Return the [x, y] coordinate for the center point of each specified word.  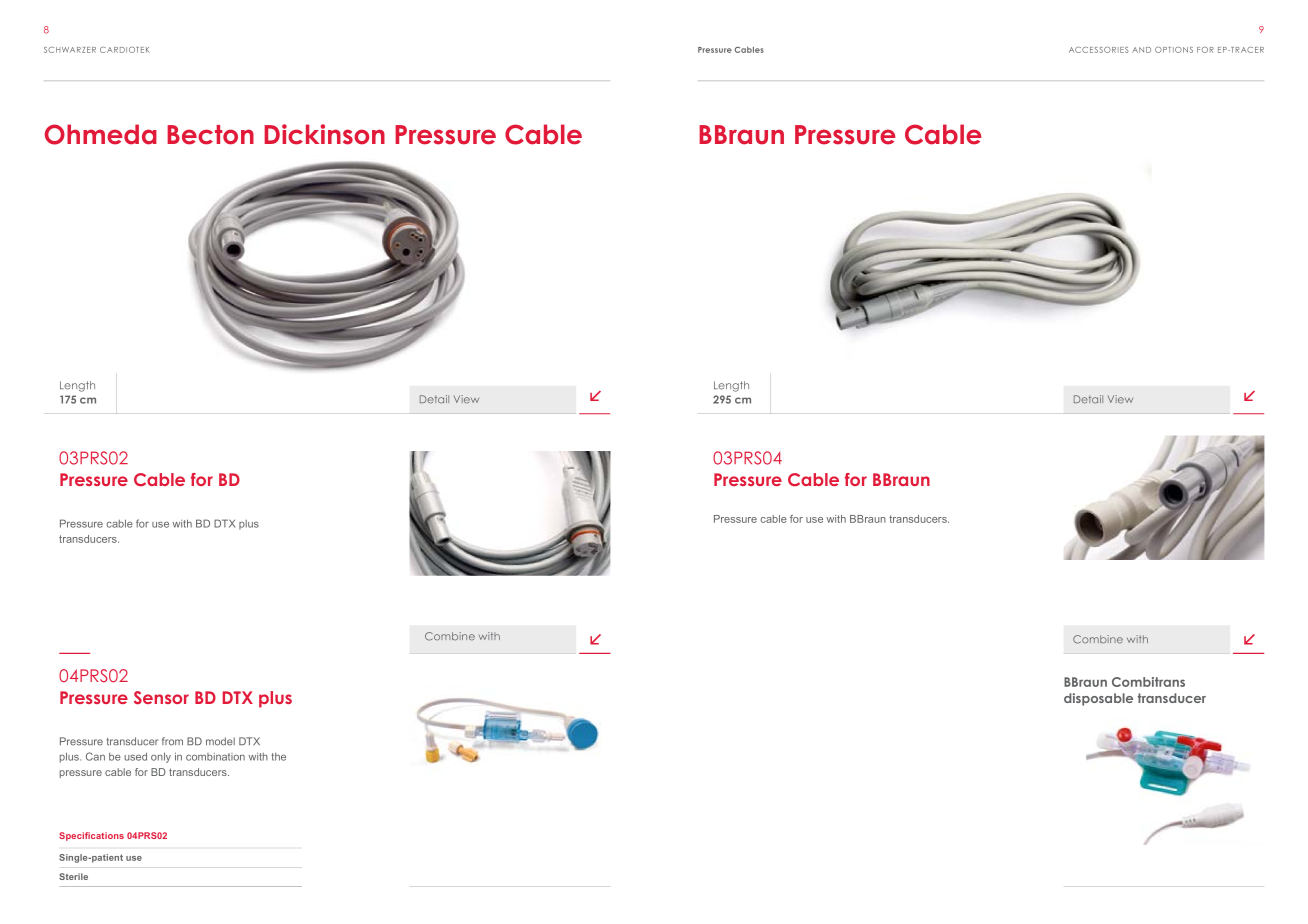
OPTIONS [1174, 50]
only [161, 757]
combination [215, 757]
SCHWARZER [70, 50]
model [220, 741]
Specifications [91, 836]
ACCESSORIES [1099, 50]
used [136, 756]
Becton [210, 135]
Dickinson [324, 134]
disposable [1098, 699]
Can [95, 756]
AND [1141, 50]
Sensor [161, 697]
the [278, 757]
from [172, 741]
